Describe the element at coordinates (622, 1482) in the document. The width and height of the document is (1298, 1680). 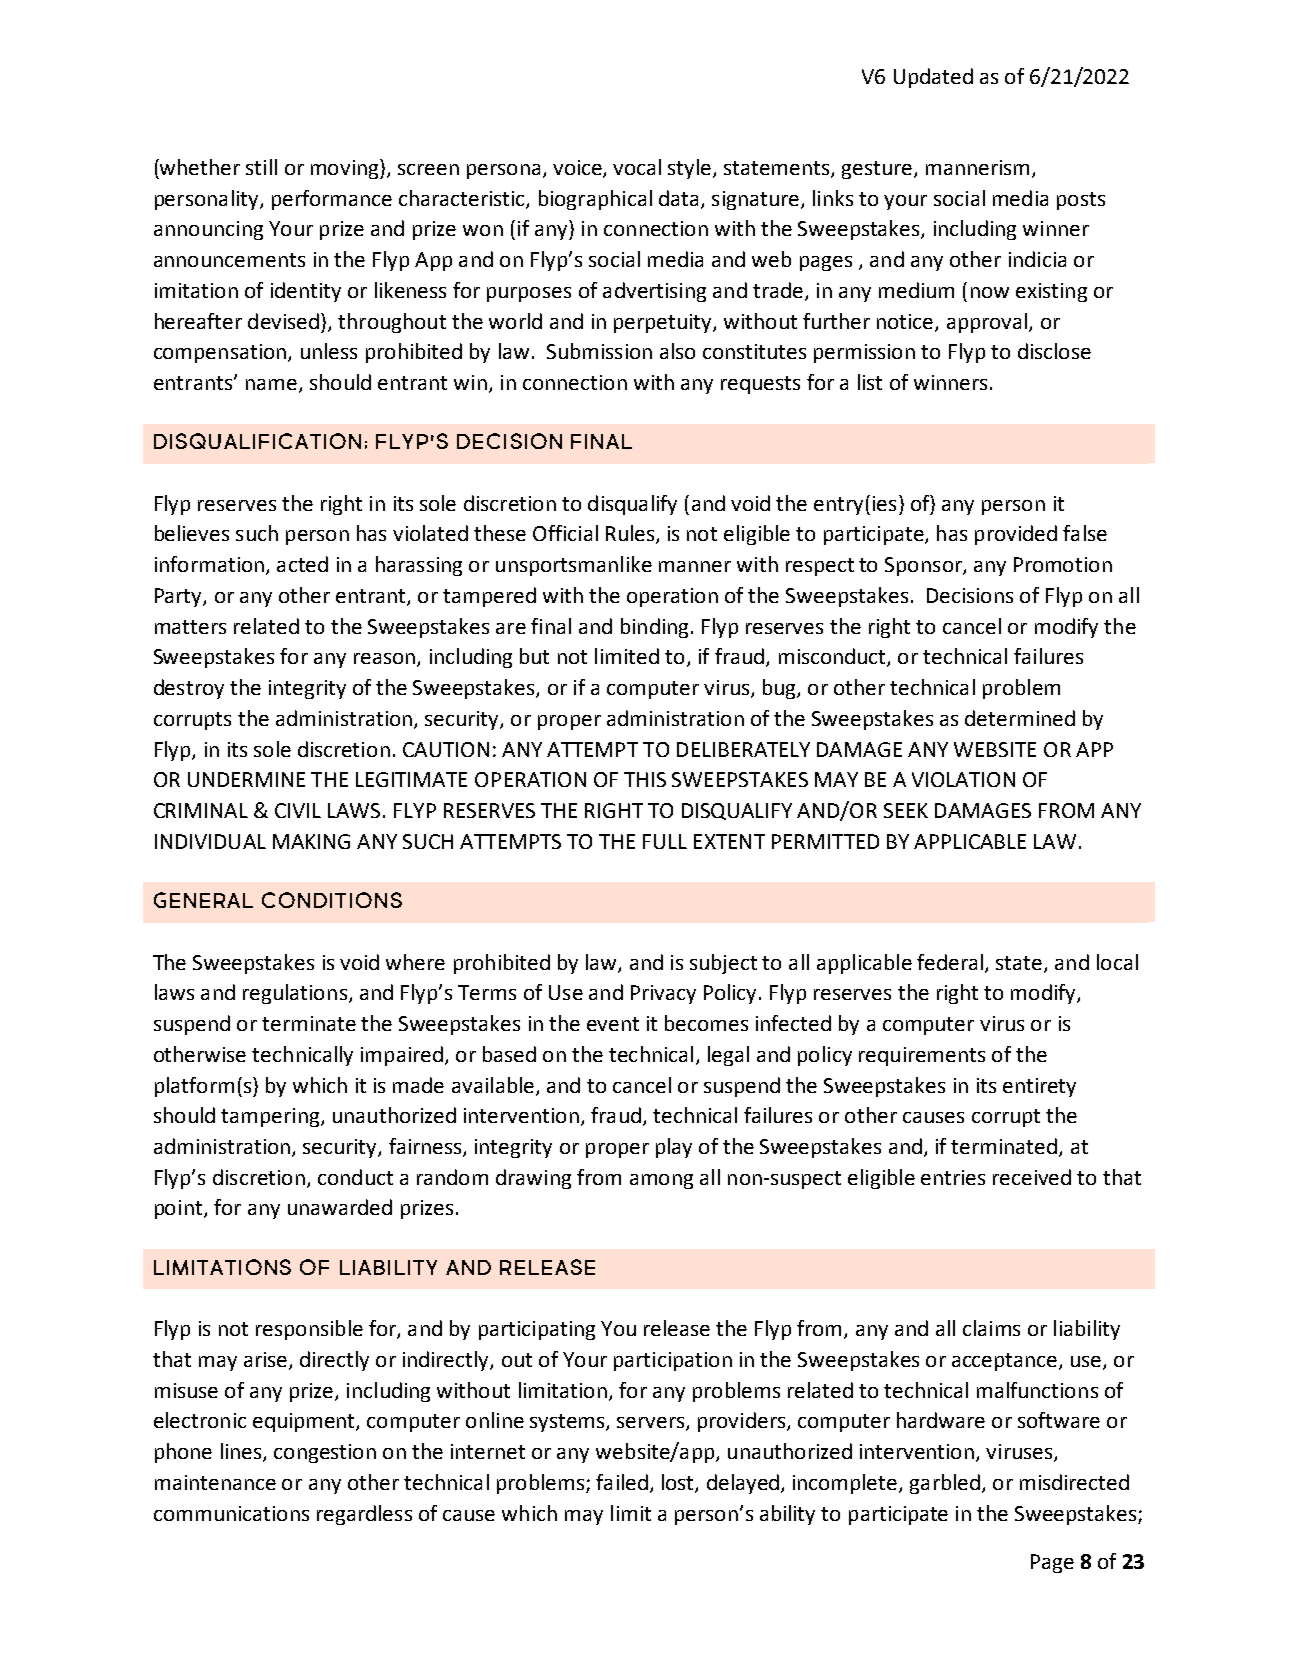
I see `failed` at that location.
